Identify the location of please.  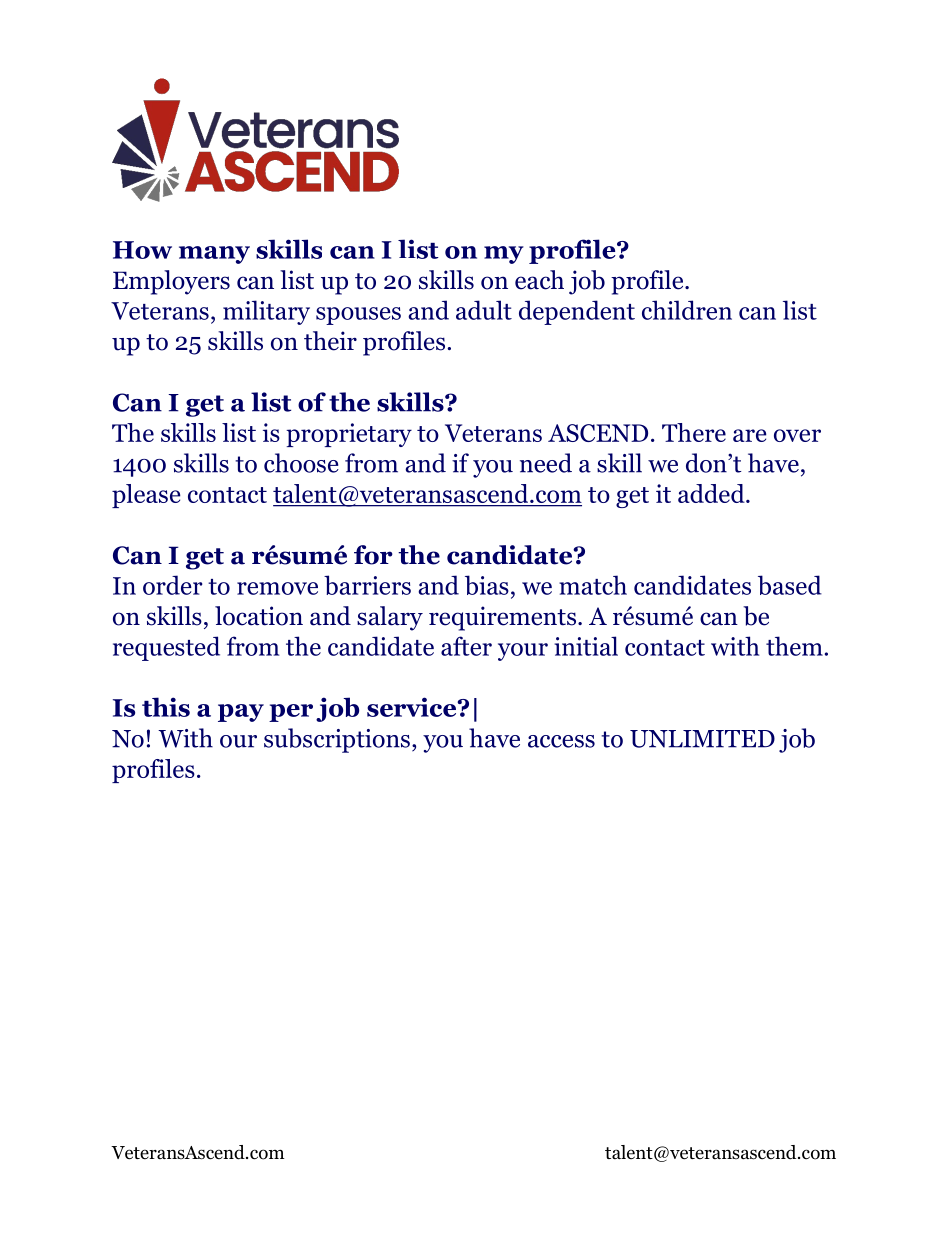
(146, 496).
